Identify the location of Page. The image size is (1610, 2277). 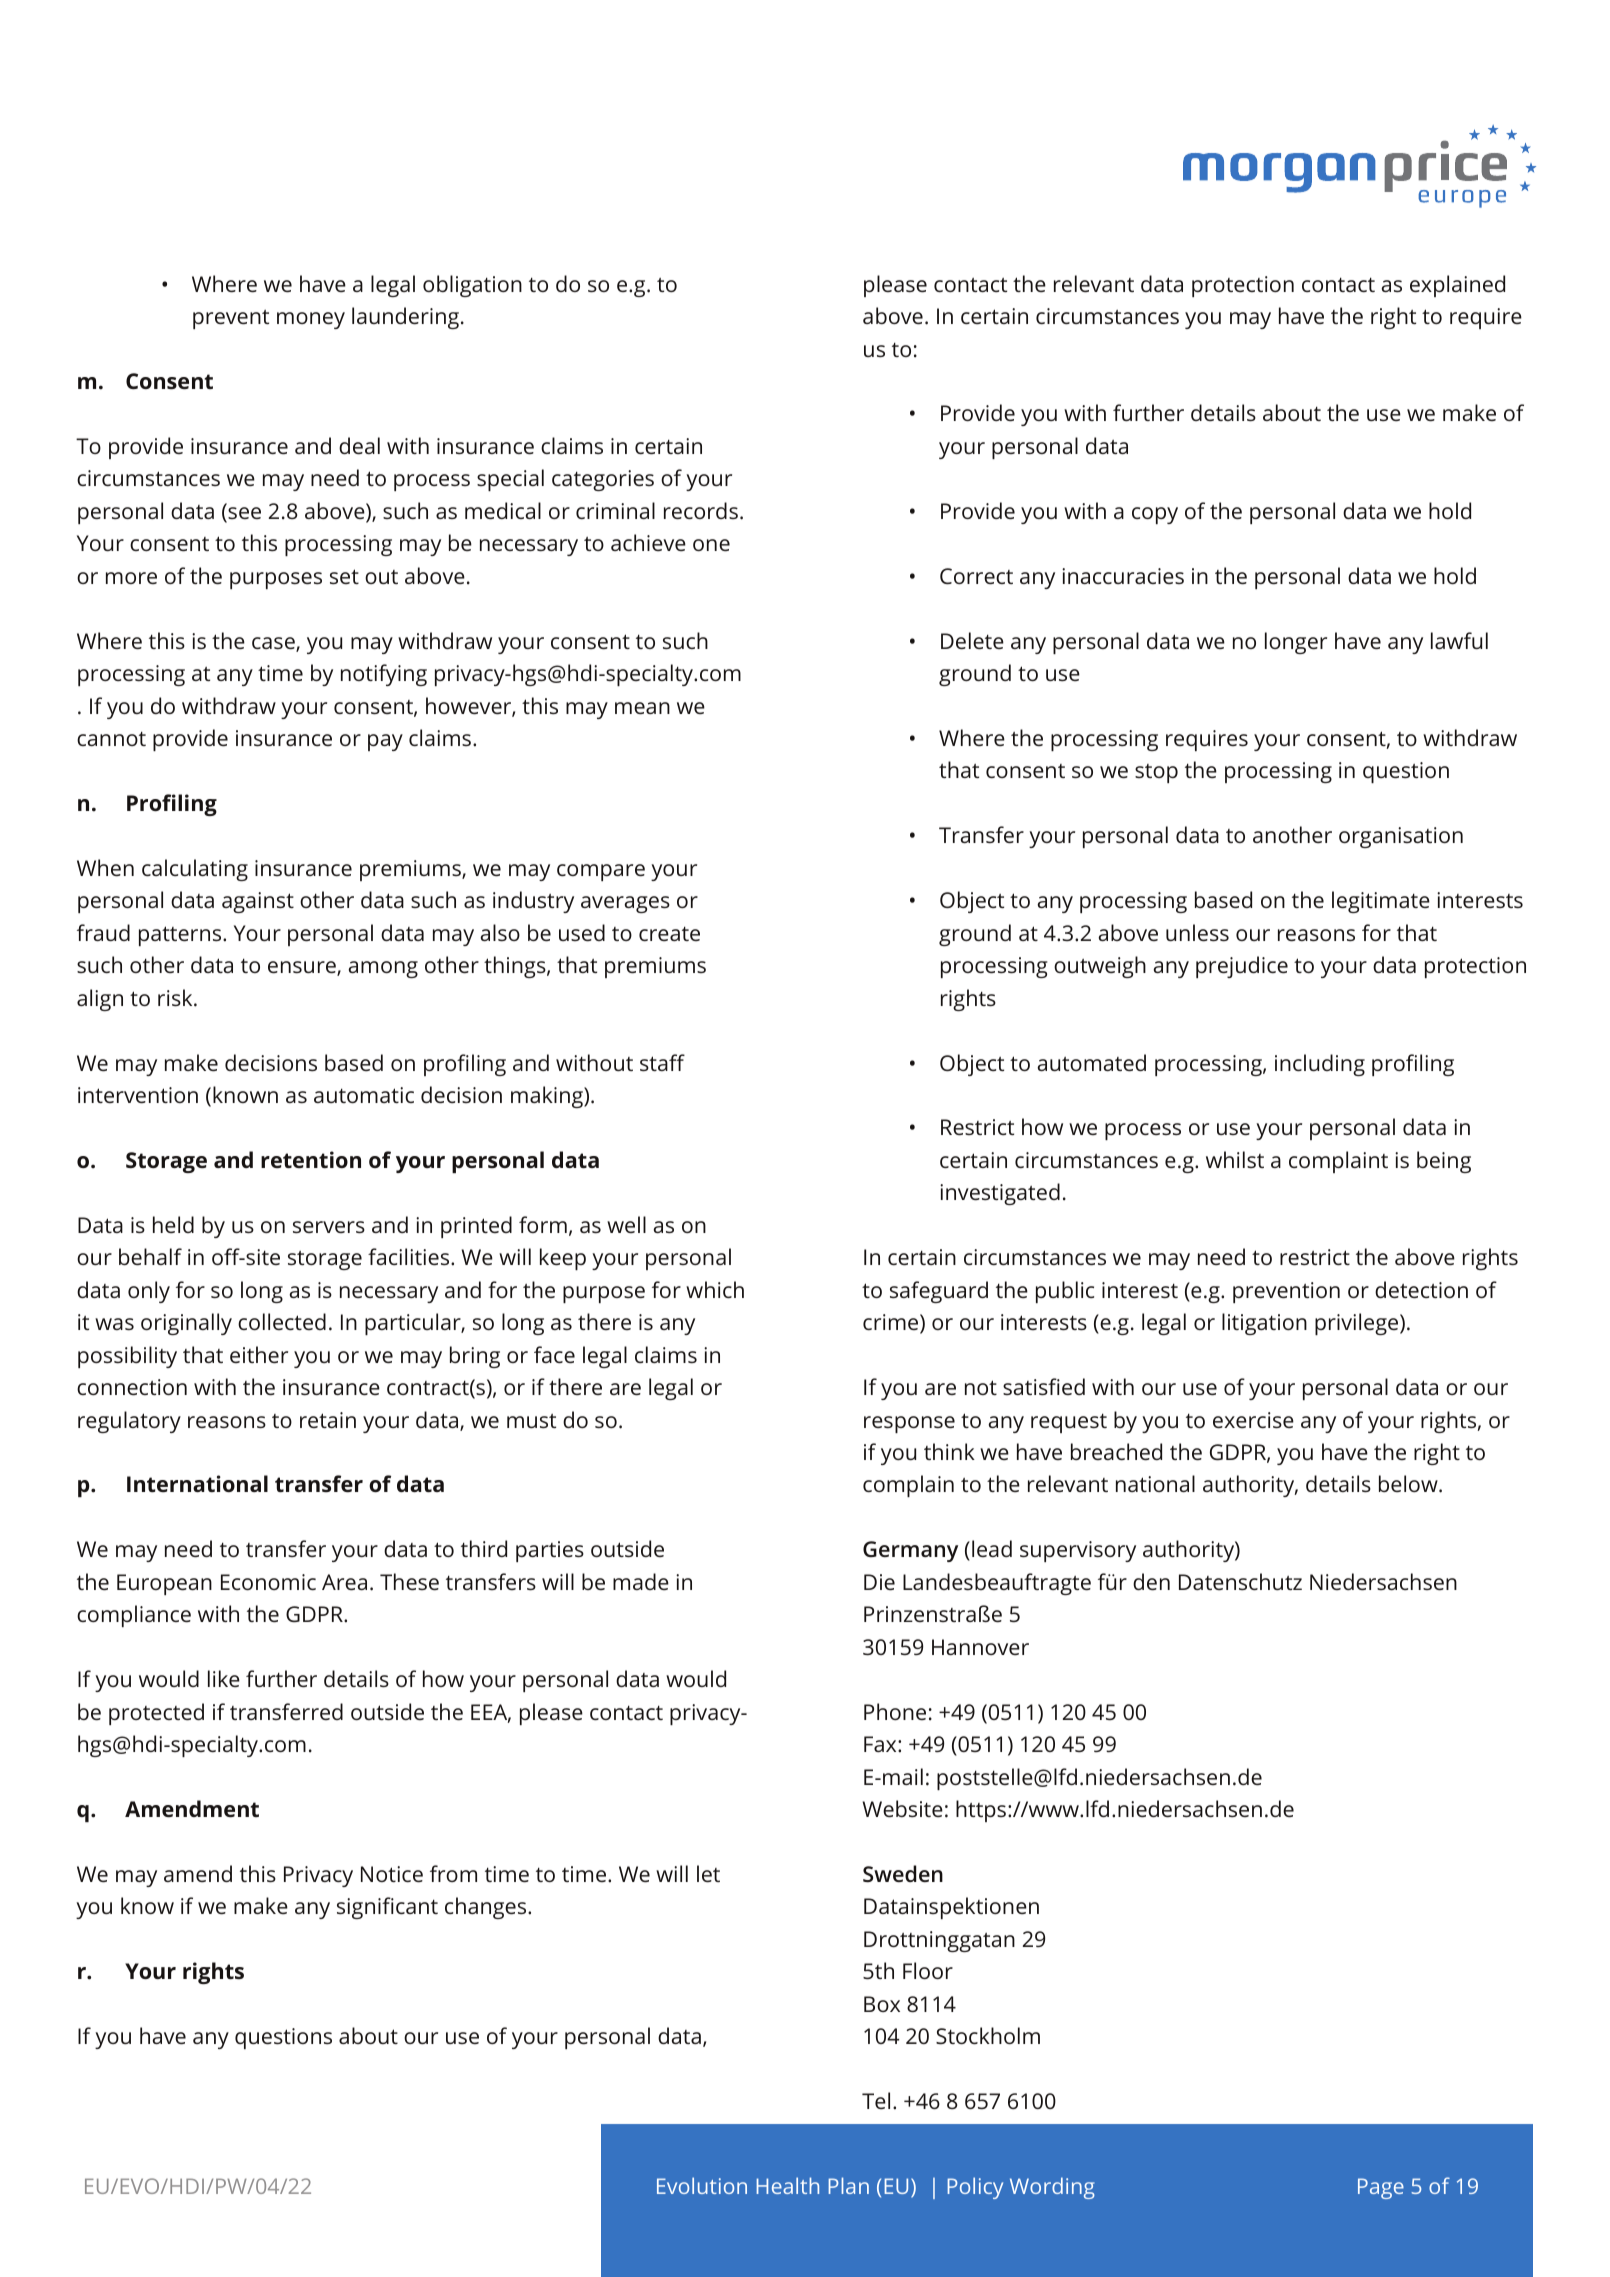
(1381, 2188).
